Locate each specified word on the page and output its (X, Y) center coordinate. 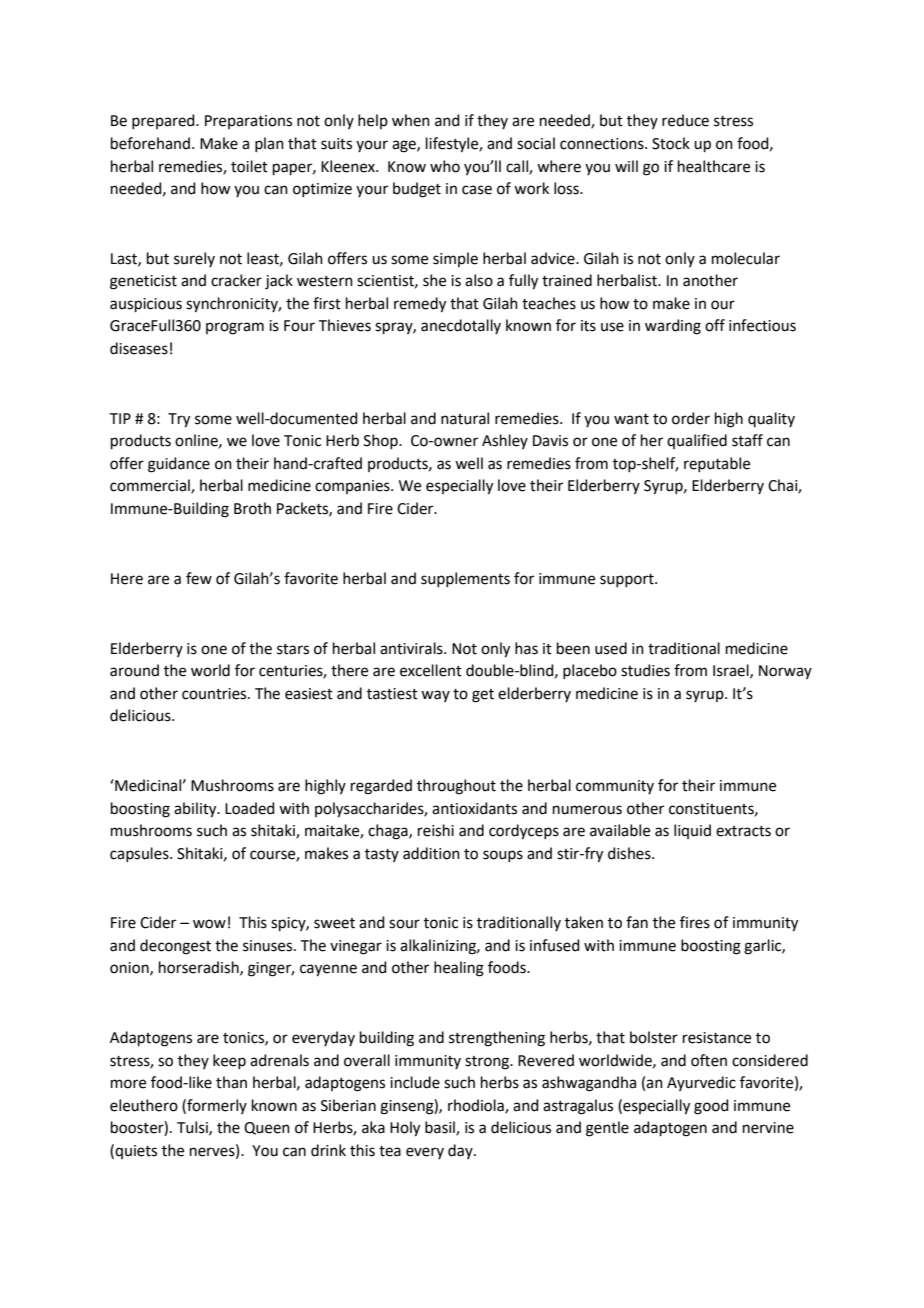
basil (441, 1128)
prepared (164, 121)
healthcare (714, 166)
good (711, 1107)
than (231, 1082)
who (445, 166)
